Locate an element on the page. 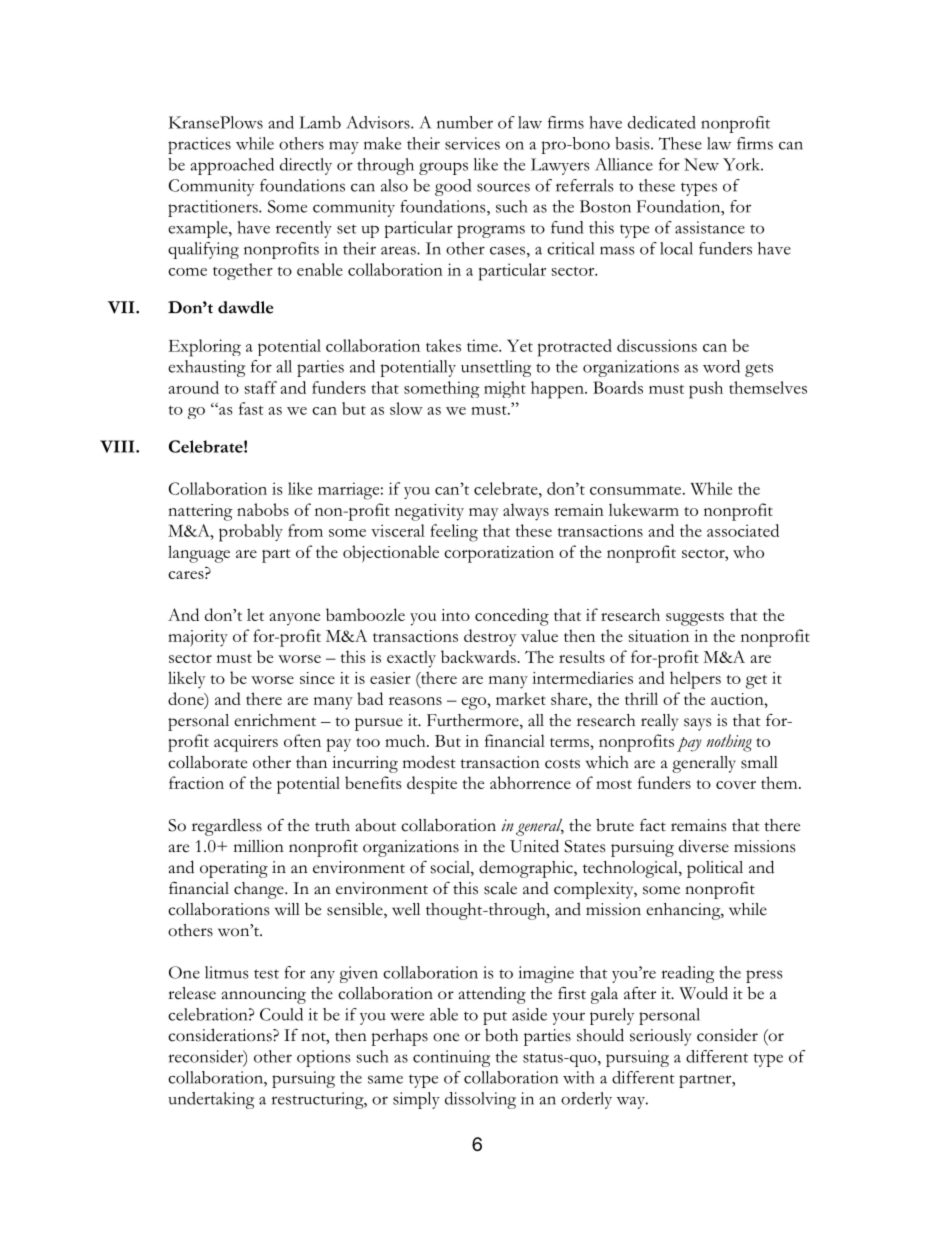 The width and height of the page is (952, 1233). practices is located at coordinates (199, 145).
